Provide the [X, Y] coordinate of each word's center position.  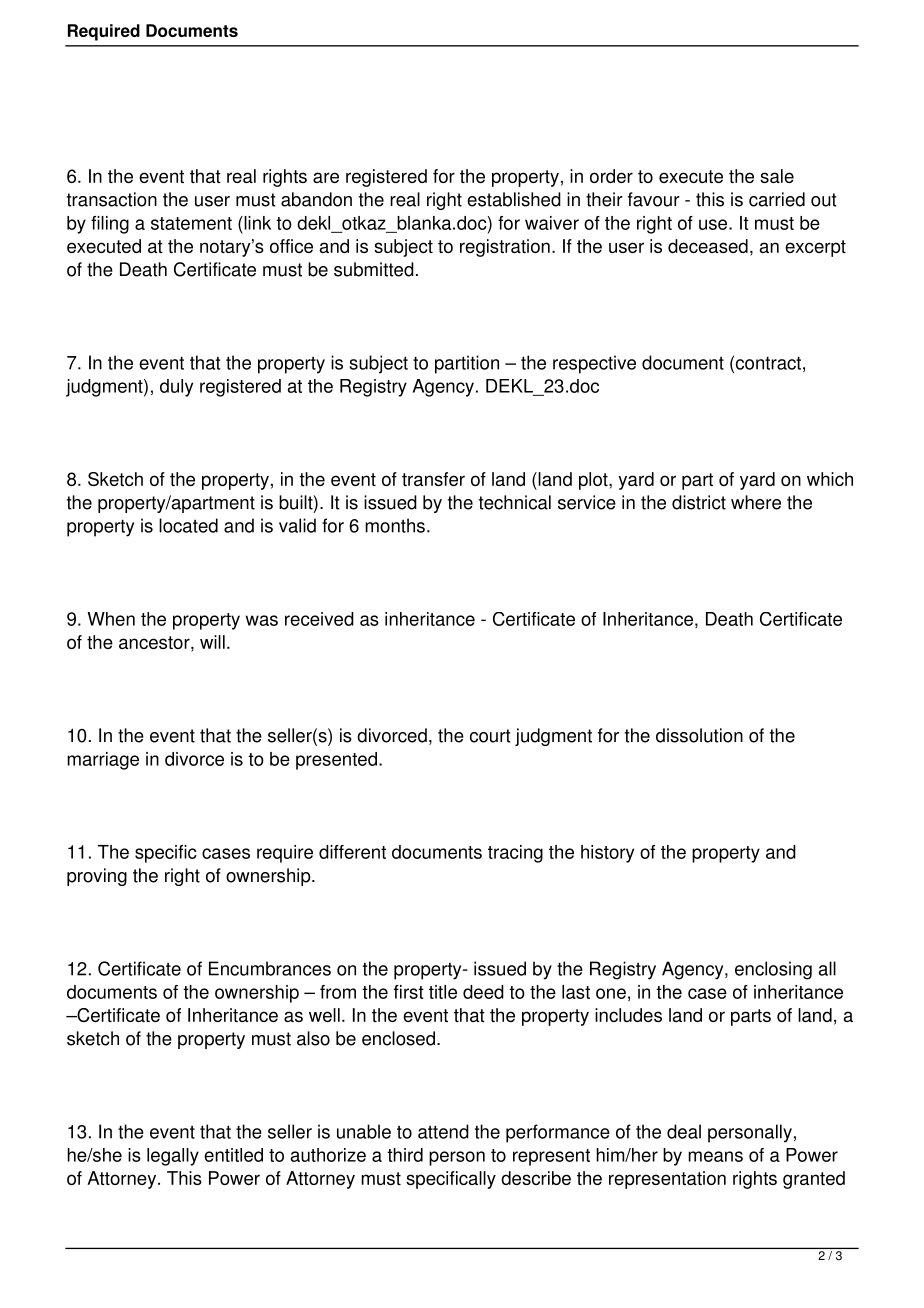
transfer [433, 479]
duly [176, 388]
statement [191, 223]
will [212, 642]
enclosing [773, 970]
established [514, 199]
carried [777, 199]
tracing [515, 854]
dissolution [699, 735]
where [756, 502]
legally [173, 1157]
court [490, 736]
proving [97, 877]
